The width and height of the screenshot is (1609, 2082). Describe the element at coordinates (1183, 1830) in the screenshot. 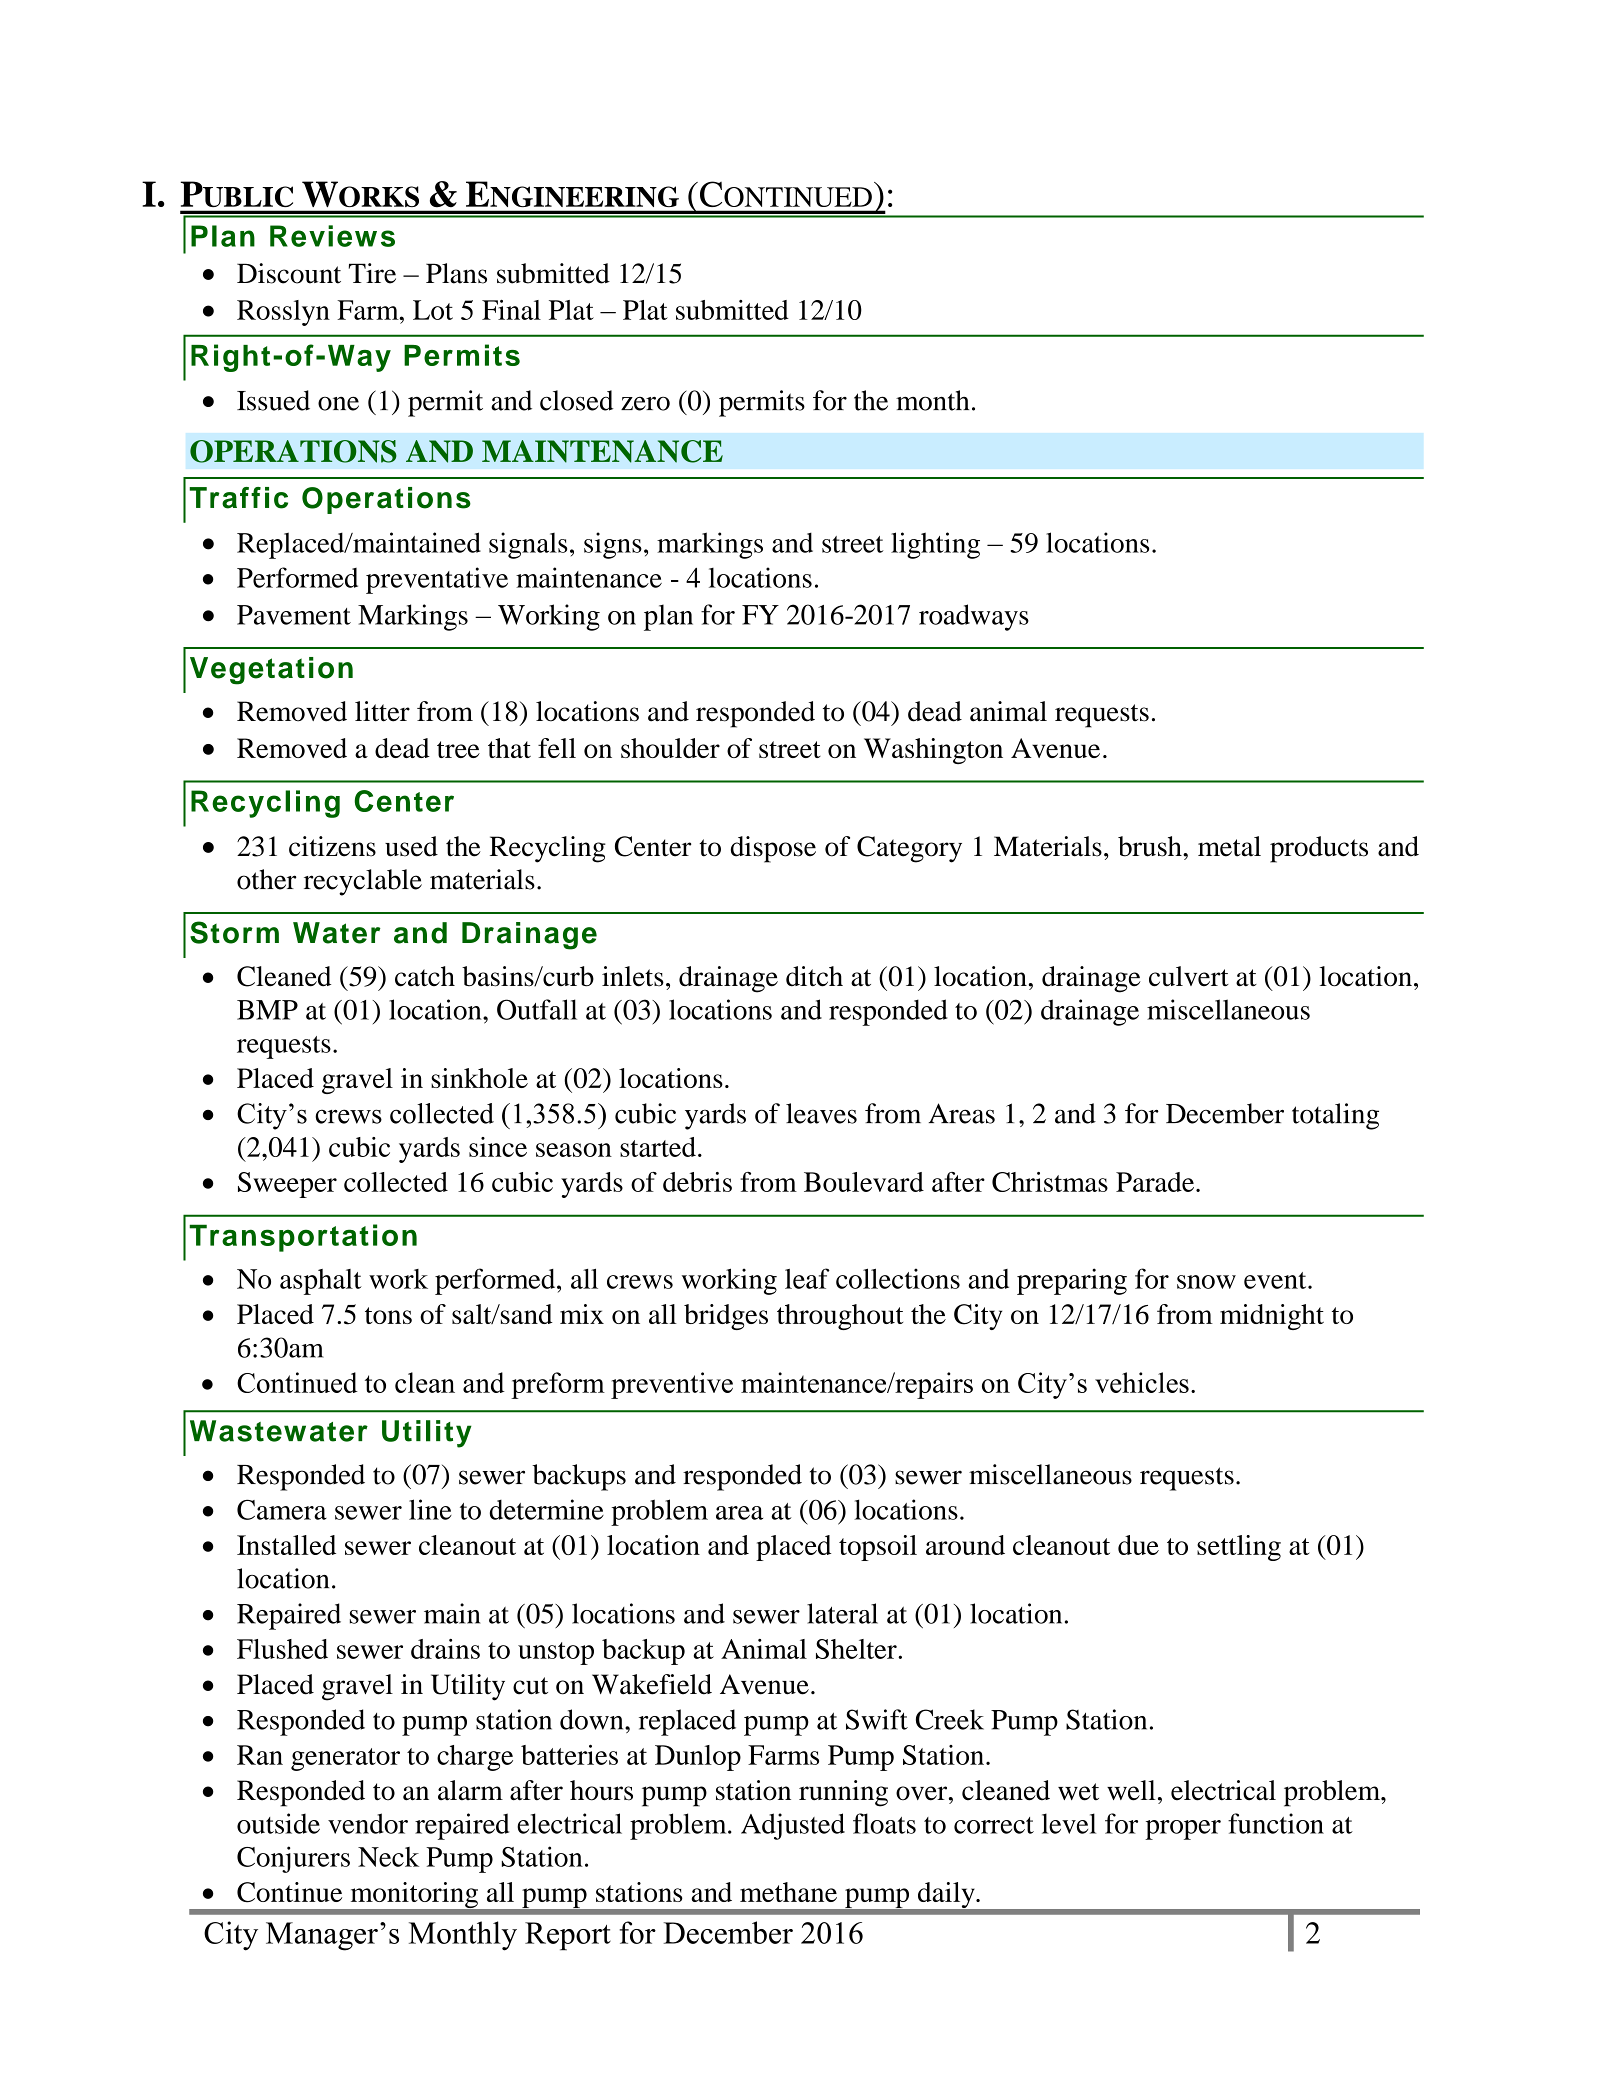

I see `proper` at that location.
